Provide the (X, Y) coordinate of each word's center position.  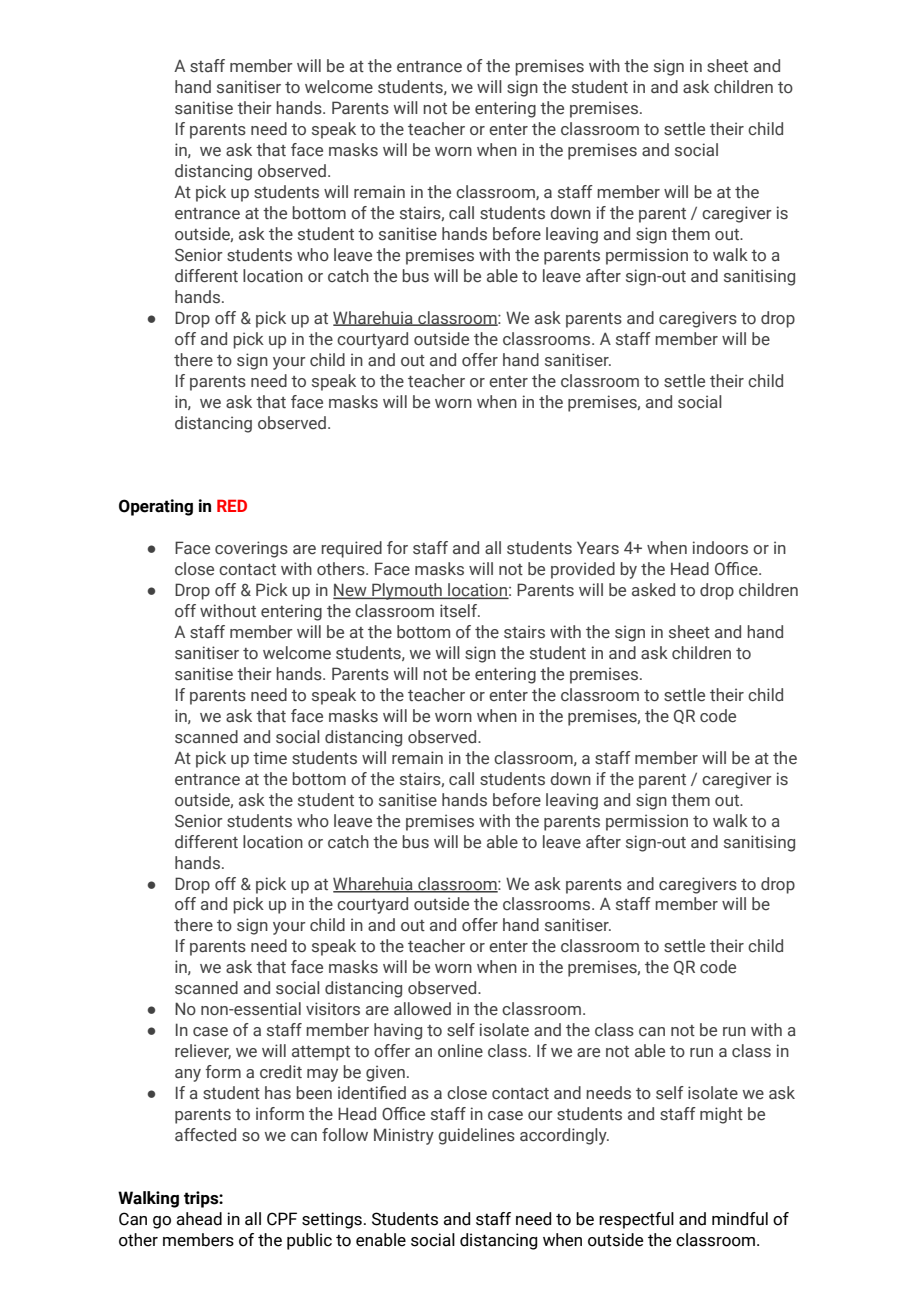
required (351, 549)
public (309, 1241)
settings (332, 1220)
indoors (720, 548)
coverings (251, 549)
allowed (422, 1009)
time (270, 757)
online (460, 1050)
